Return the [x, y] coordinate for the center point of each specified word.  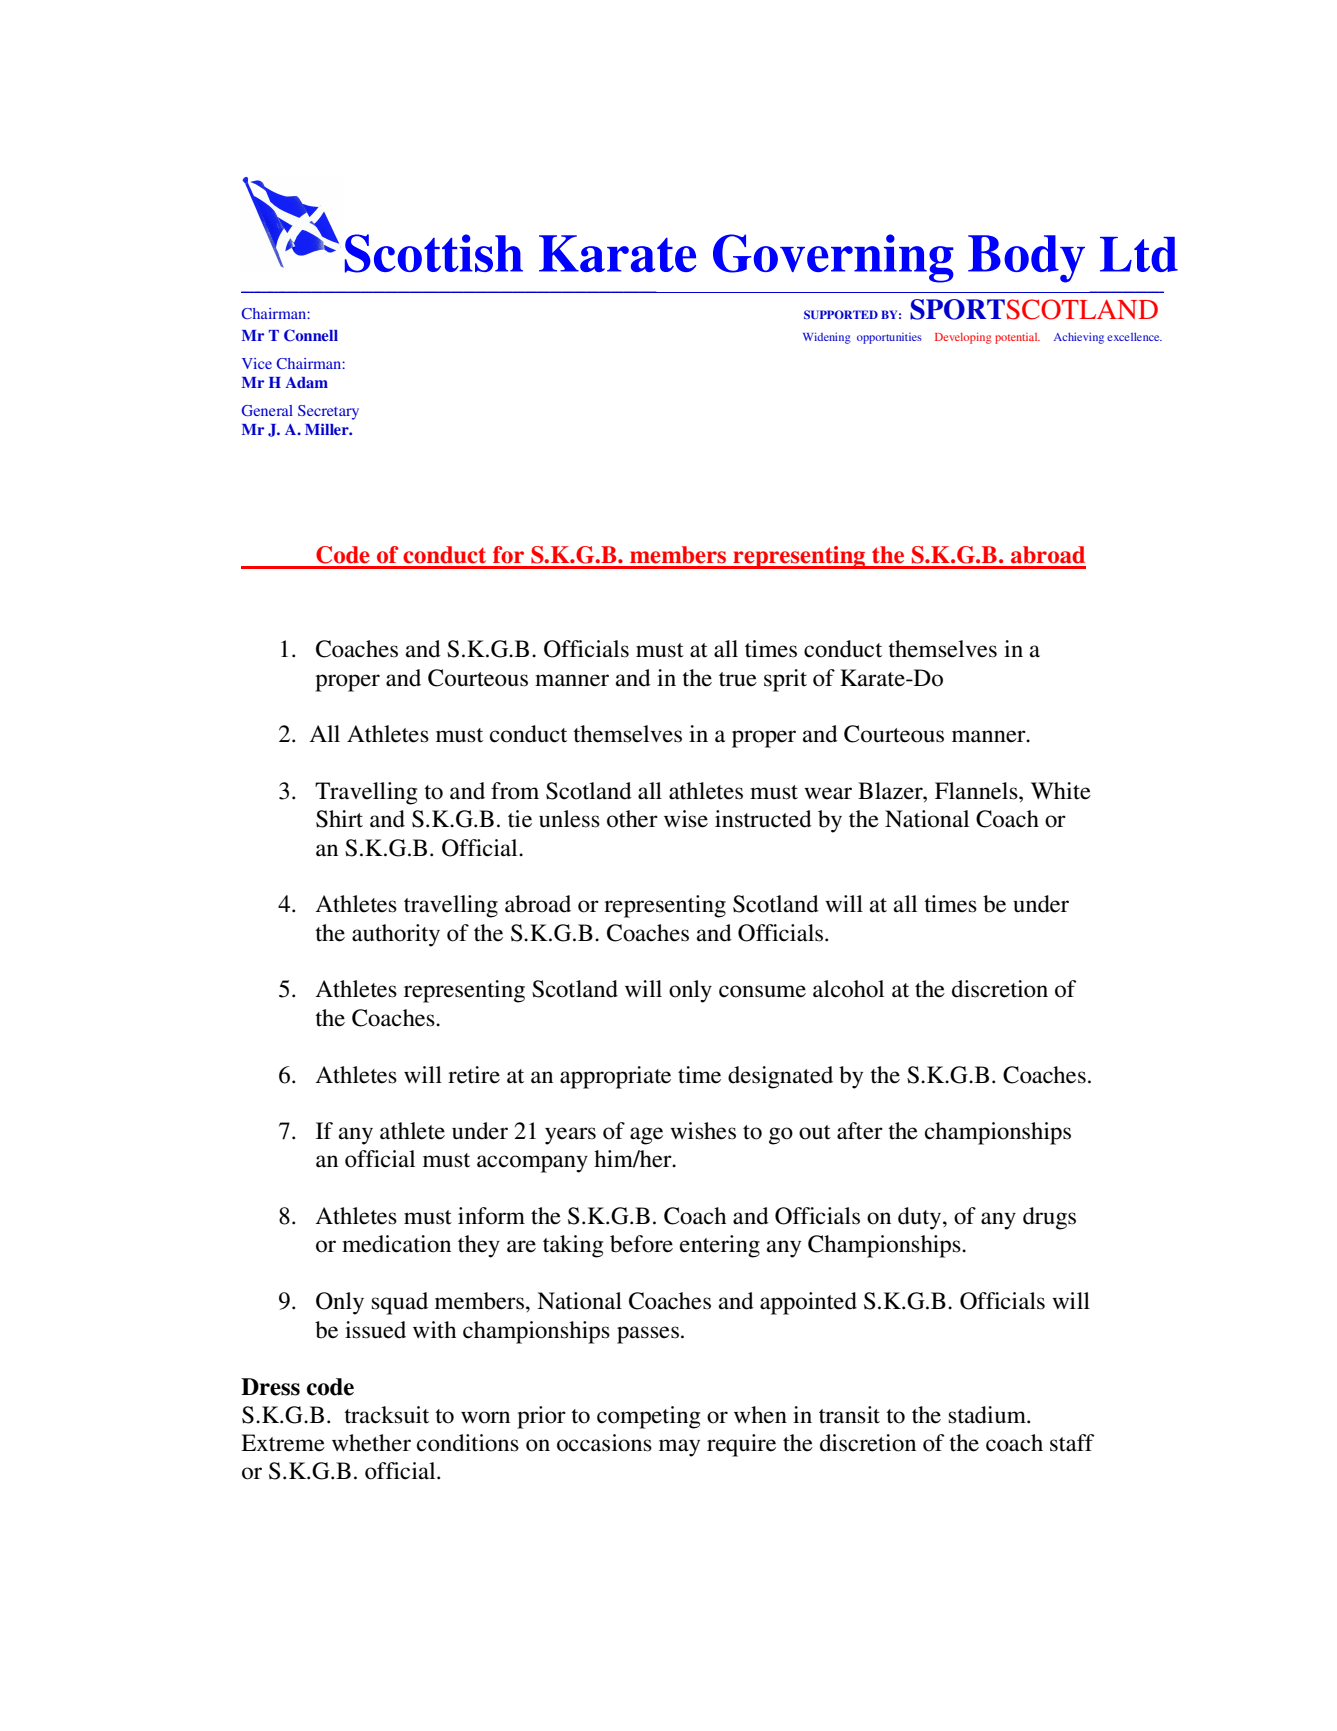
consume [762, 991]
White [1061, 791]
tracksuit [386, 1415]
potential [1017, 338]
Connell [311, 335]
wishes [703, 1131]
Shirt [339, 819]
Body [1026, 259]
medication [396, 1244]
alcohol [848, 989]
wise [686, 819]
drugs [1049, 1218]
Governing [833, 258]
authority [396, 935]
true [738, 679]
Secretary [328, 412]
